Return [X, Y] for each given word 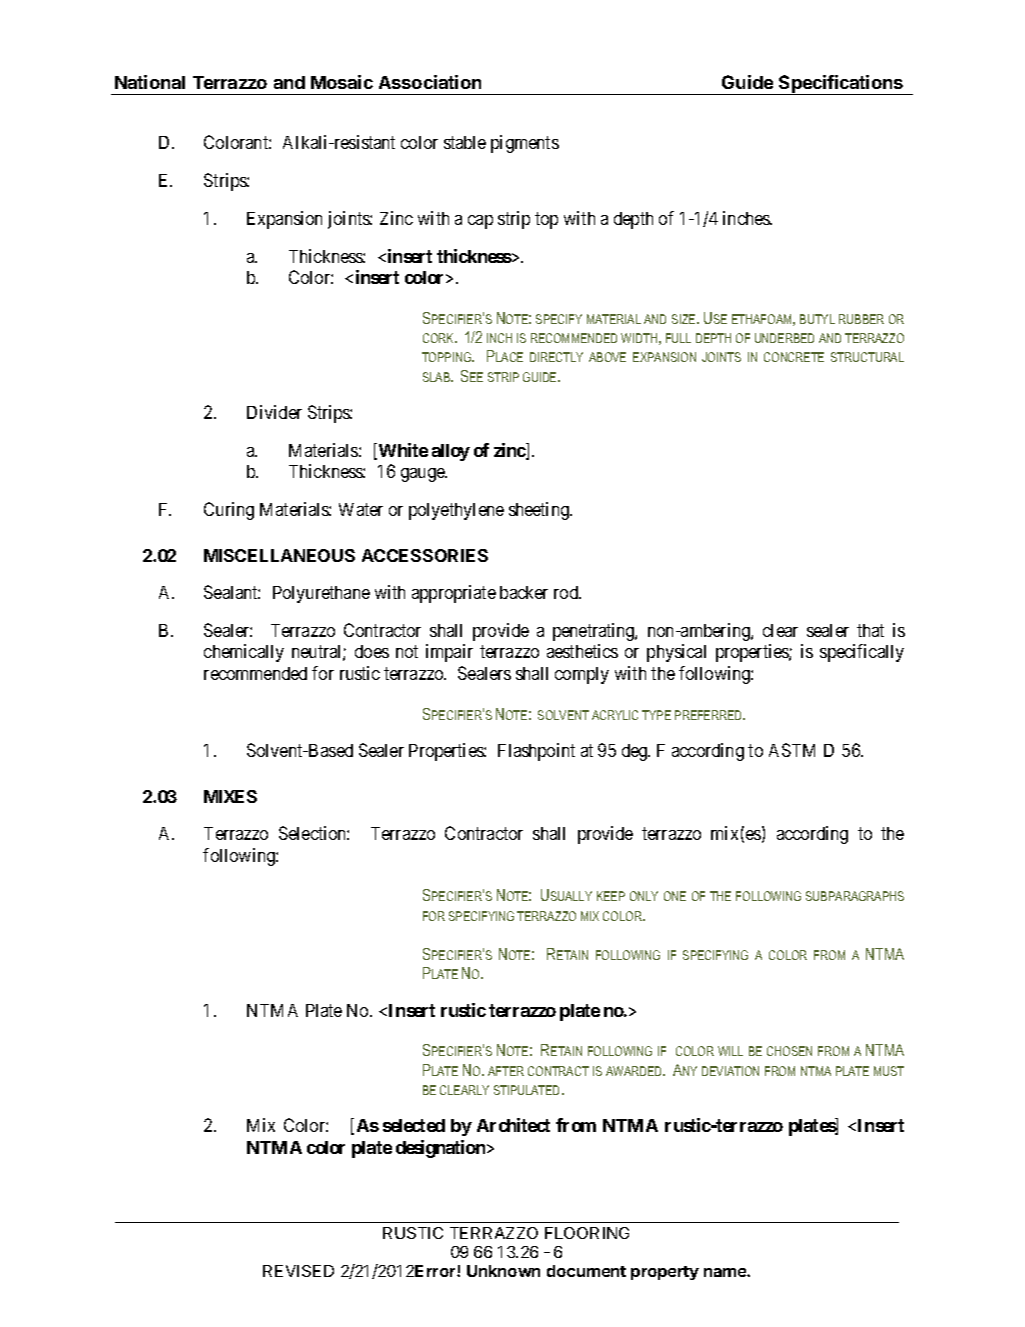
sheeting [540, 511]
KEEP [611, 896]
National [150, 82]
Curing [229, 511]
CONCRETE [794, 357]
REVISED [298, 1271]
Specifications [841, 85]
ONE [675, 896]
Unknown [503, 1271]
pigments [525, 144]
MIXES [230, 796]
